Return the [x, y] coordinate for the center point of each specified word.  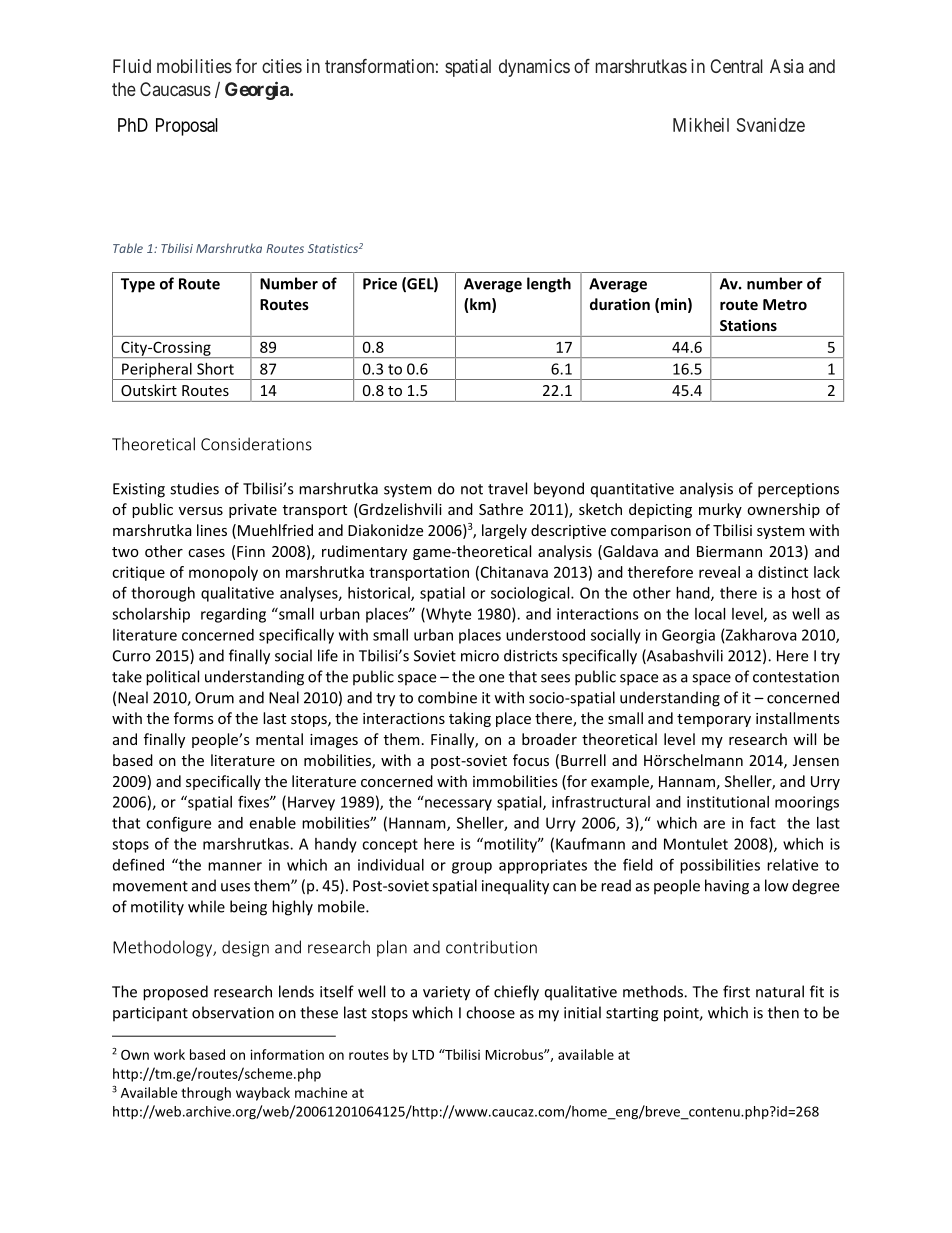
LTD [423, 1055]
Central [736, 66]
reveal [719, 572]
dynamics [534, 68]
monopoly [223, 573]
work [169, 1054]
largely [504, 531]
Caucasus [175, 89]
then [783, 1012]
